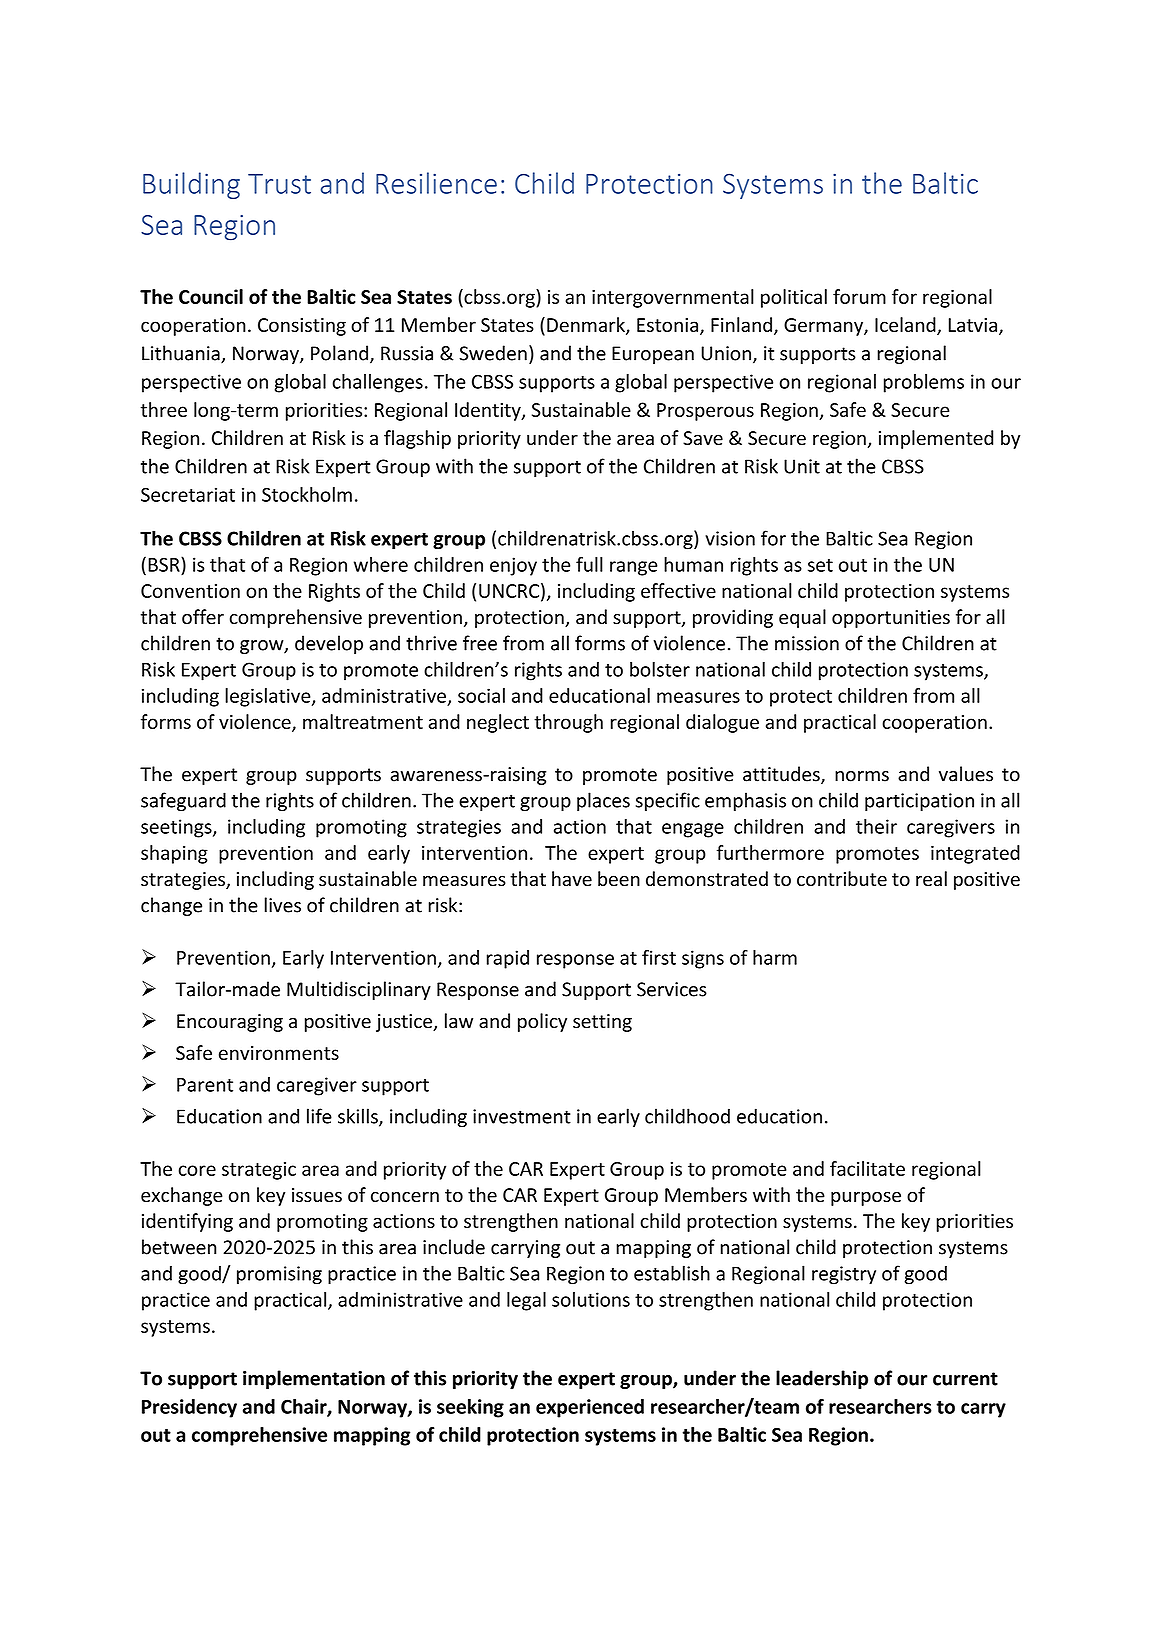 This image has width=1161, height=1642. Describe the element at coordinates (279, 184) in the image. I see `Trust` at that location.
